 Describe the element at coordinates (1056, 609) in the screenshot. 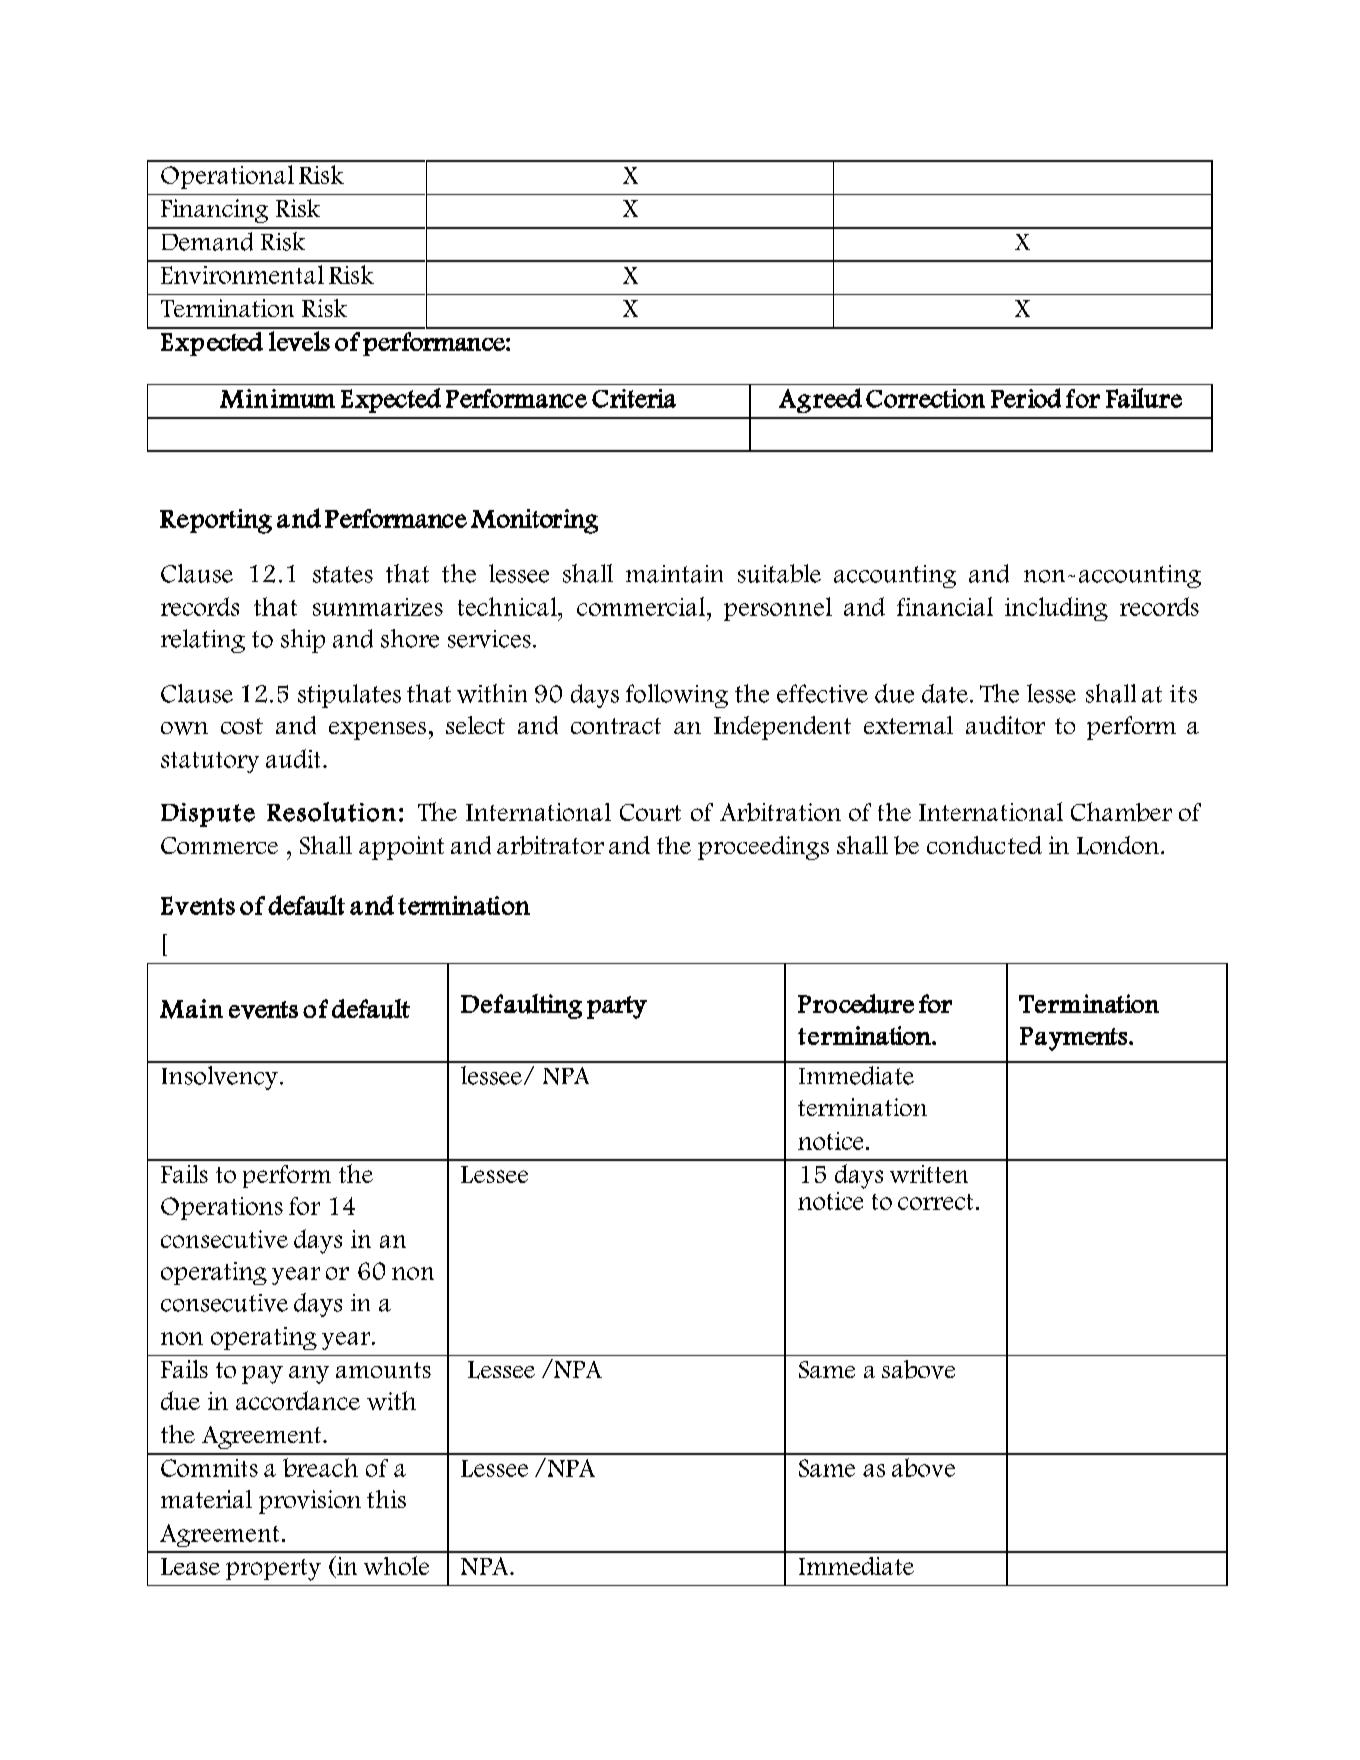

I see `including` at that location.
